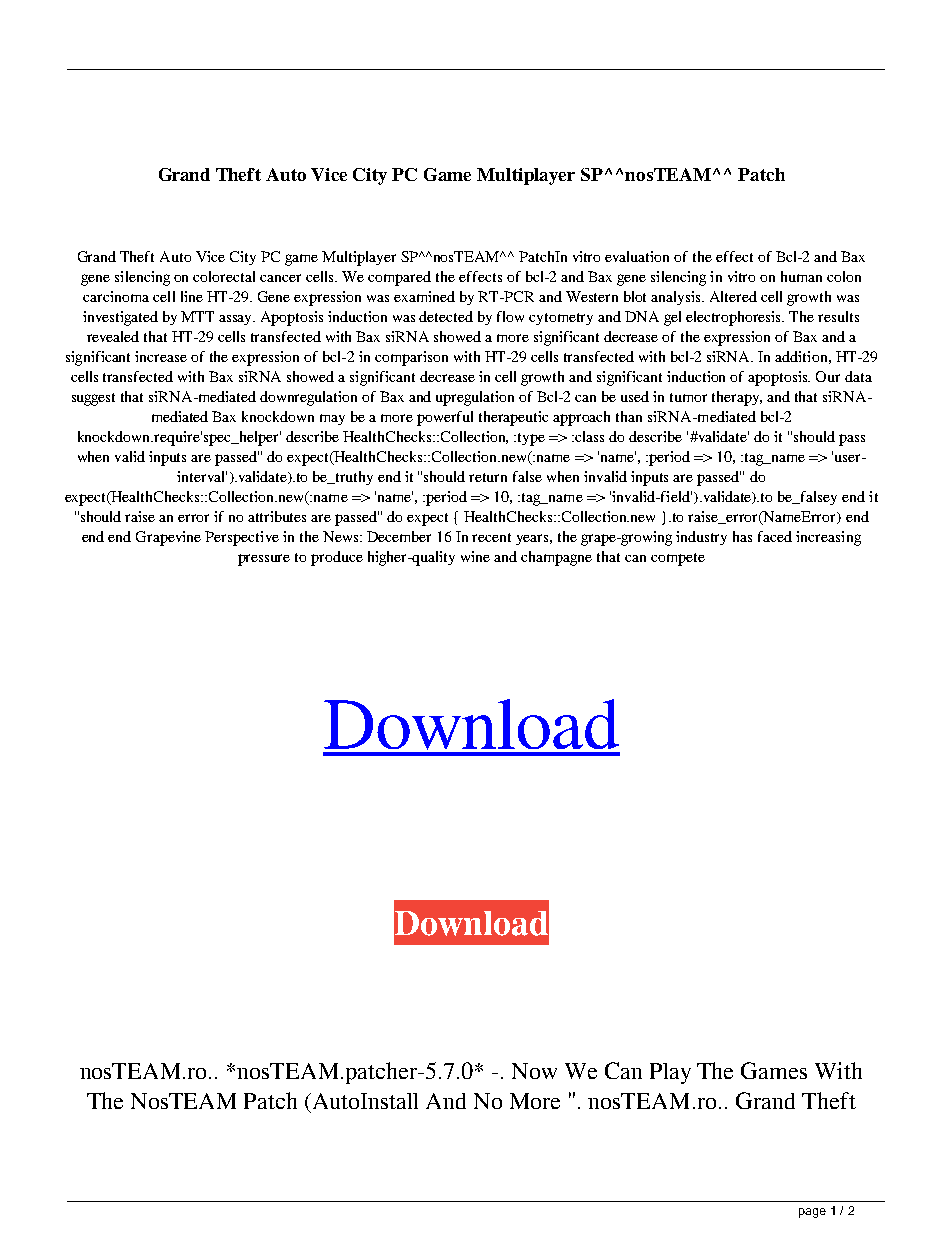 The height and width of the image is (1247, 952). What do you see at coordinates (775, 536) in the image?
I see `faced` at bounding box center [775, 536].
